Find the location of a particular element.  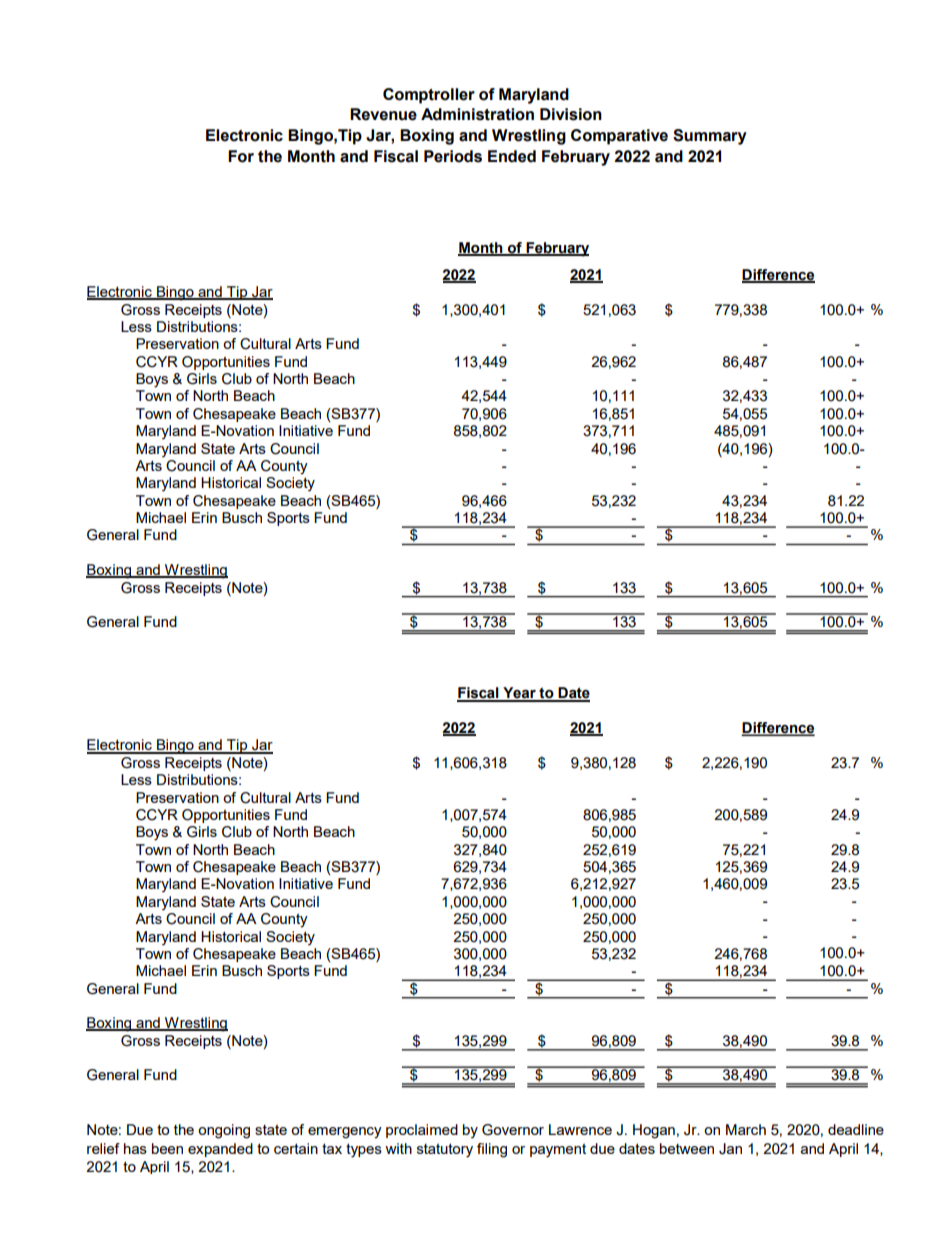

proclaimed is located at coordinates (422, 1131).
